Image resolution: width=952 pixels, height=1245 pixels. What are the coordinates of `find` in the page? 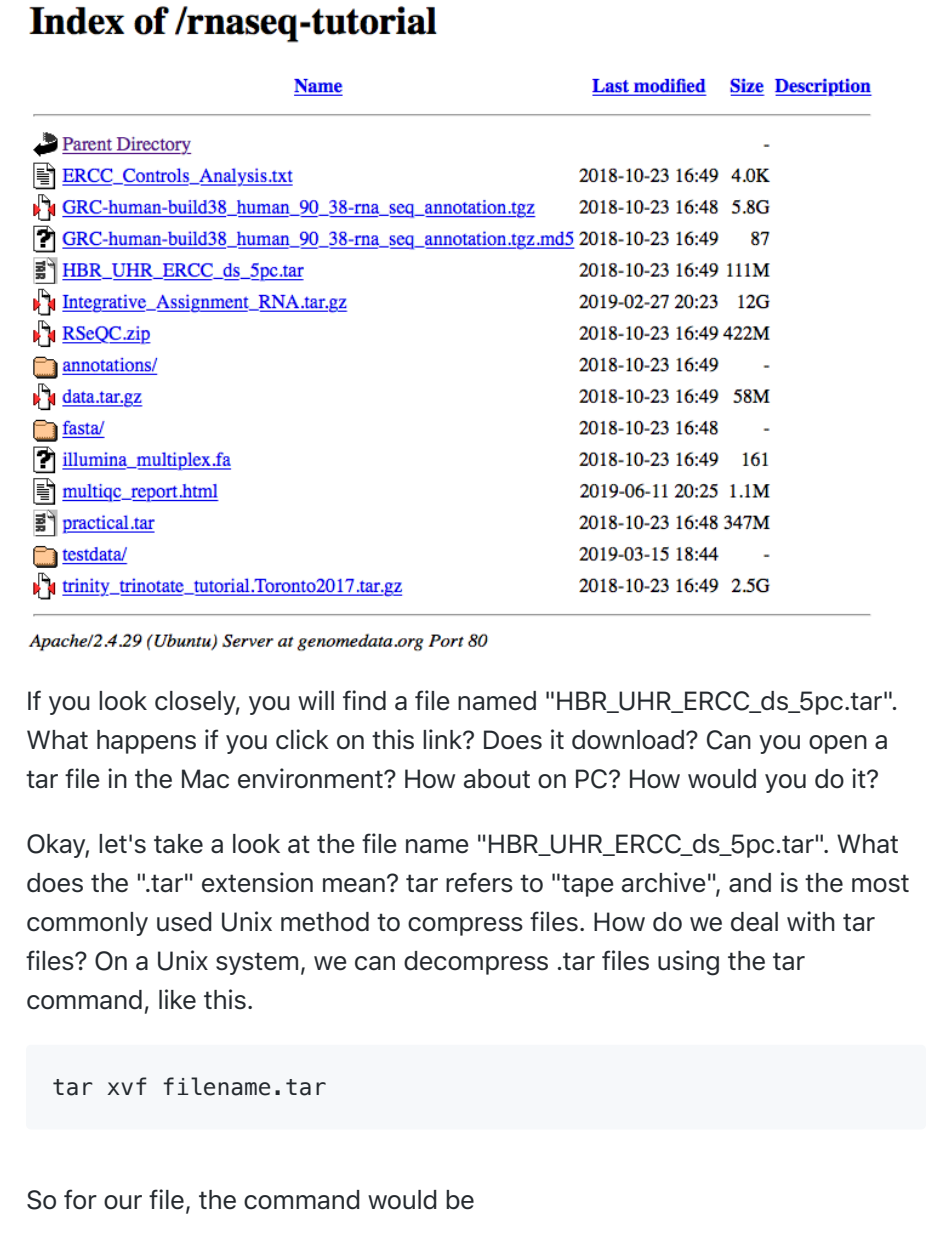 It's located at (364, 700).
